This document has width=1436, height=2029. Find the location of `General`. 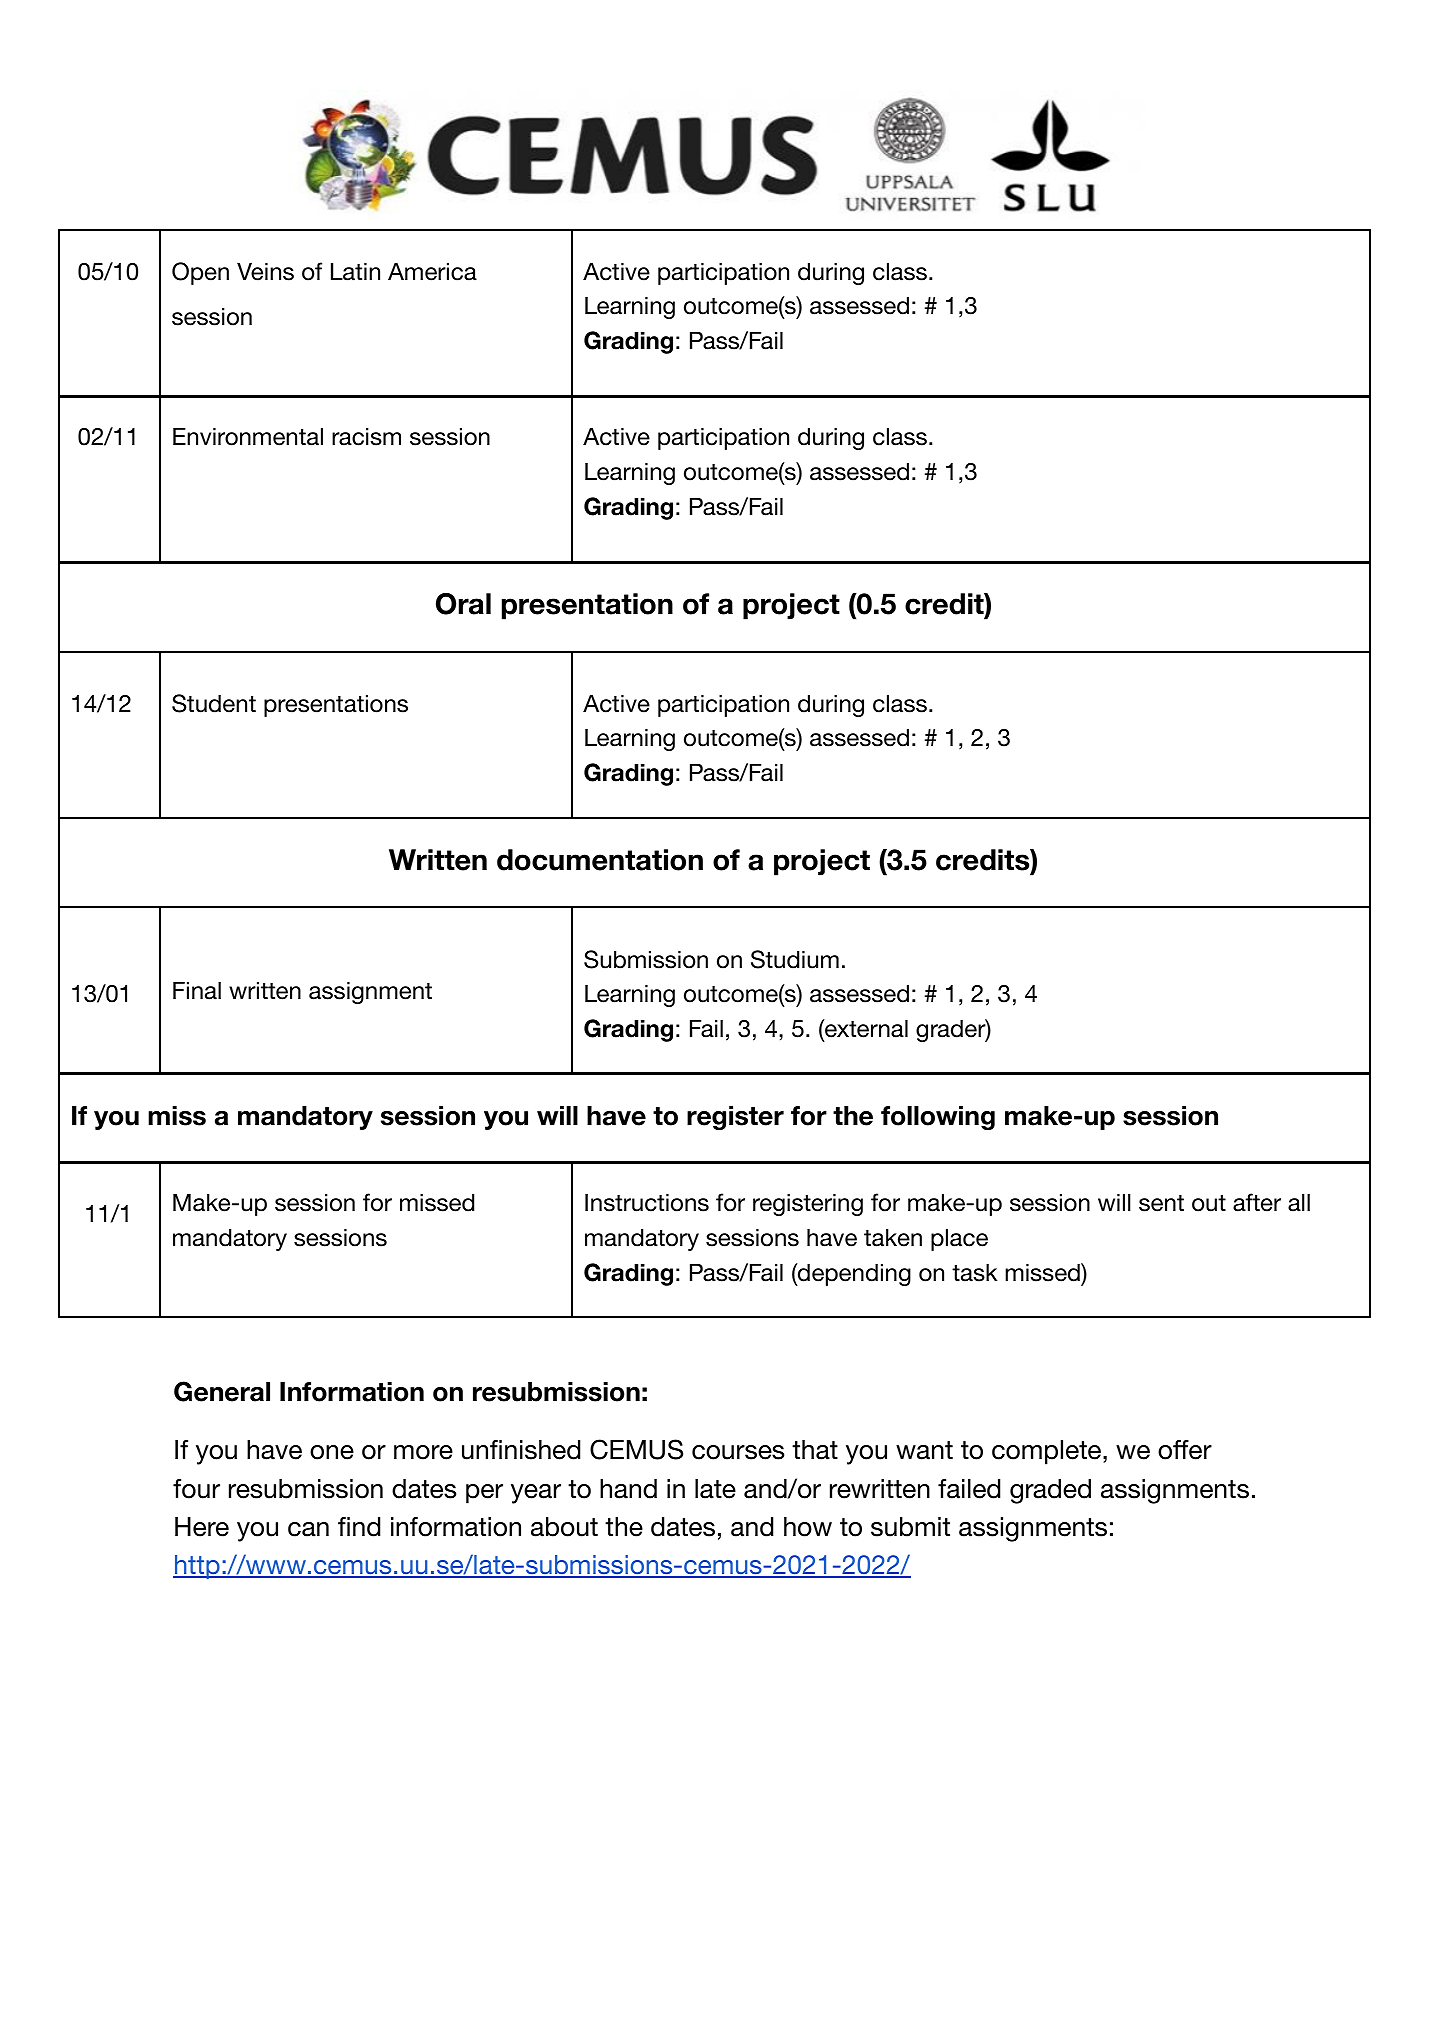

General is located at coordinates (222, 1391).
